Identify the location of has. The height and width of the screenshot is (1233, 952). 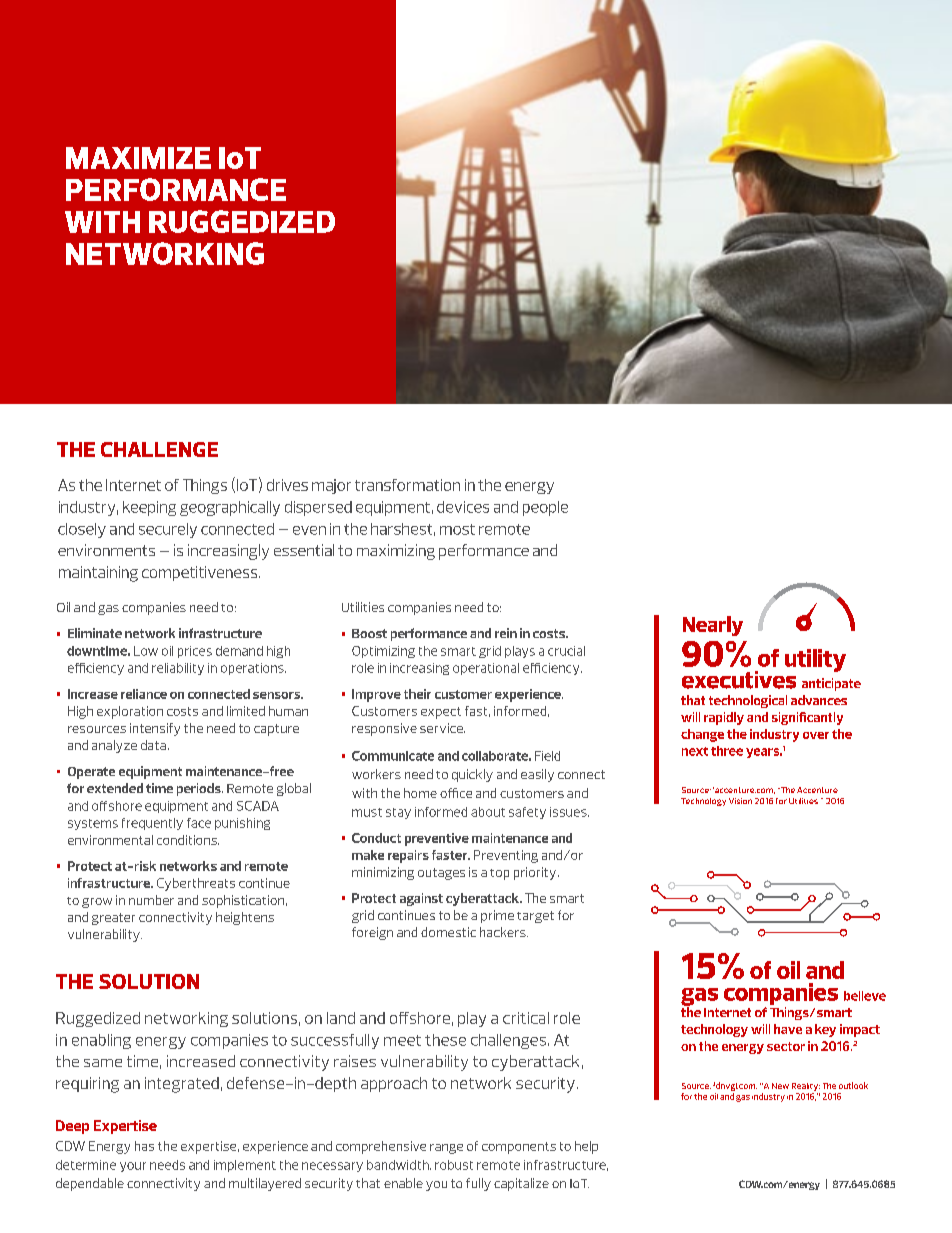
(144, 1146).
